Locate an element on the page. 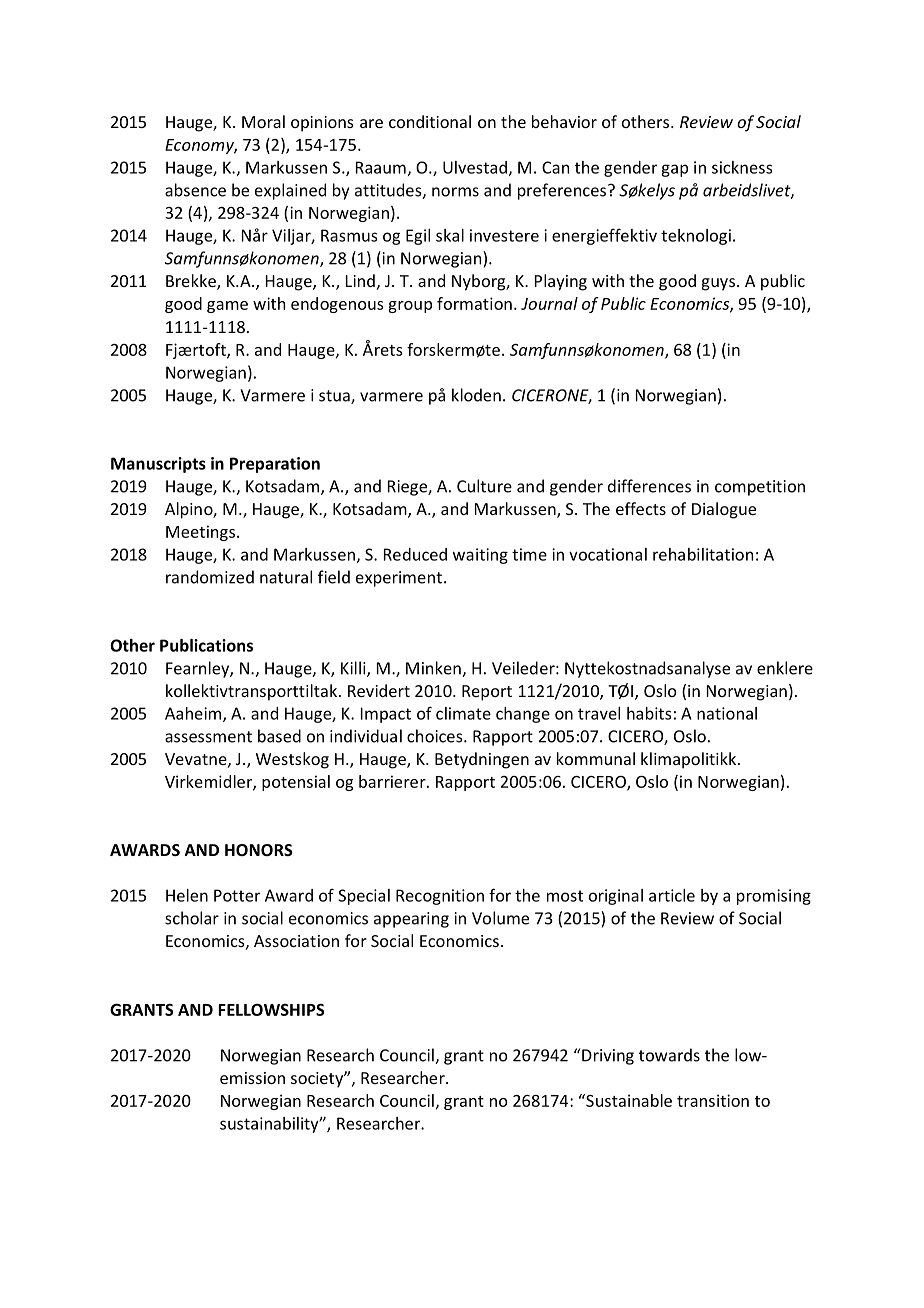 The image size is (924, 1308). conditional is located at coordinates (430, 121).
